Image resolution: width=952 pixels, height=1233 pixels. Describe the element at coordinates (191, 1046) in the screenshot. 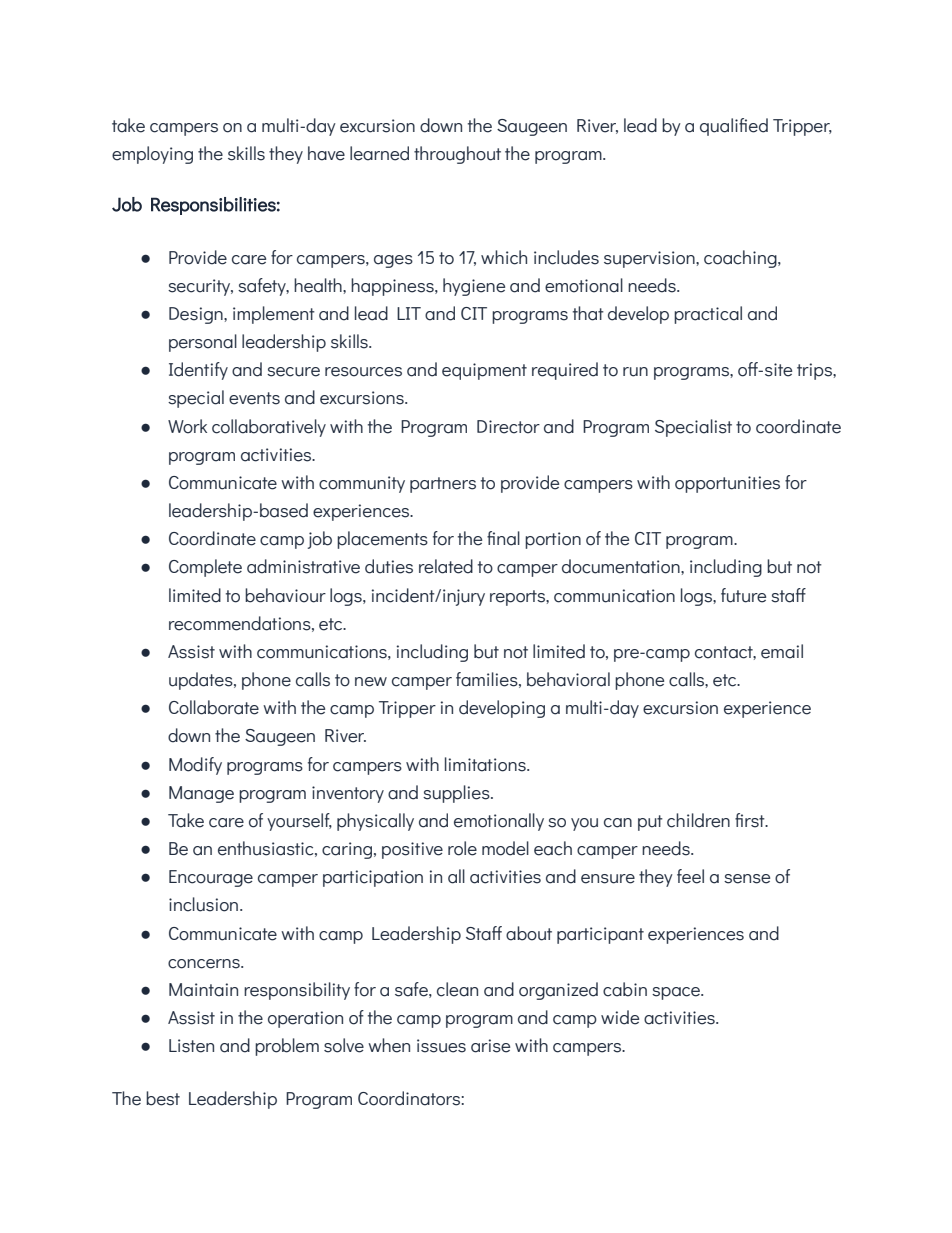

I see `Listen` at that location.
